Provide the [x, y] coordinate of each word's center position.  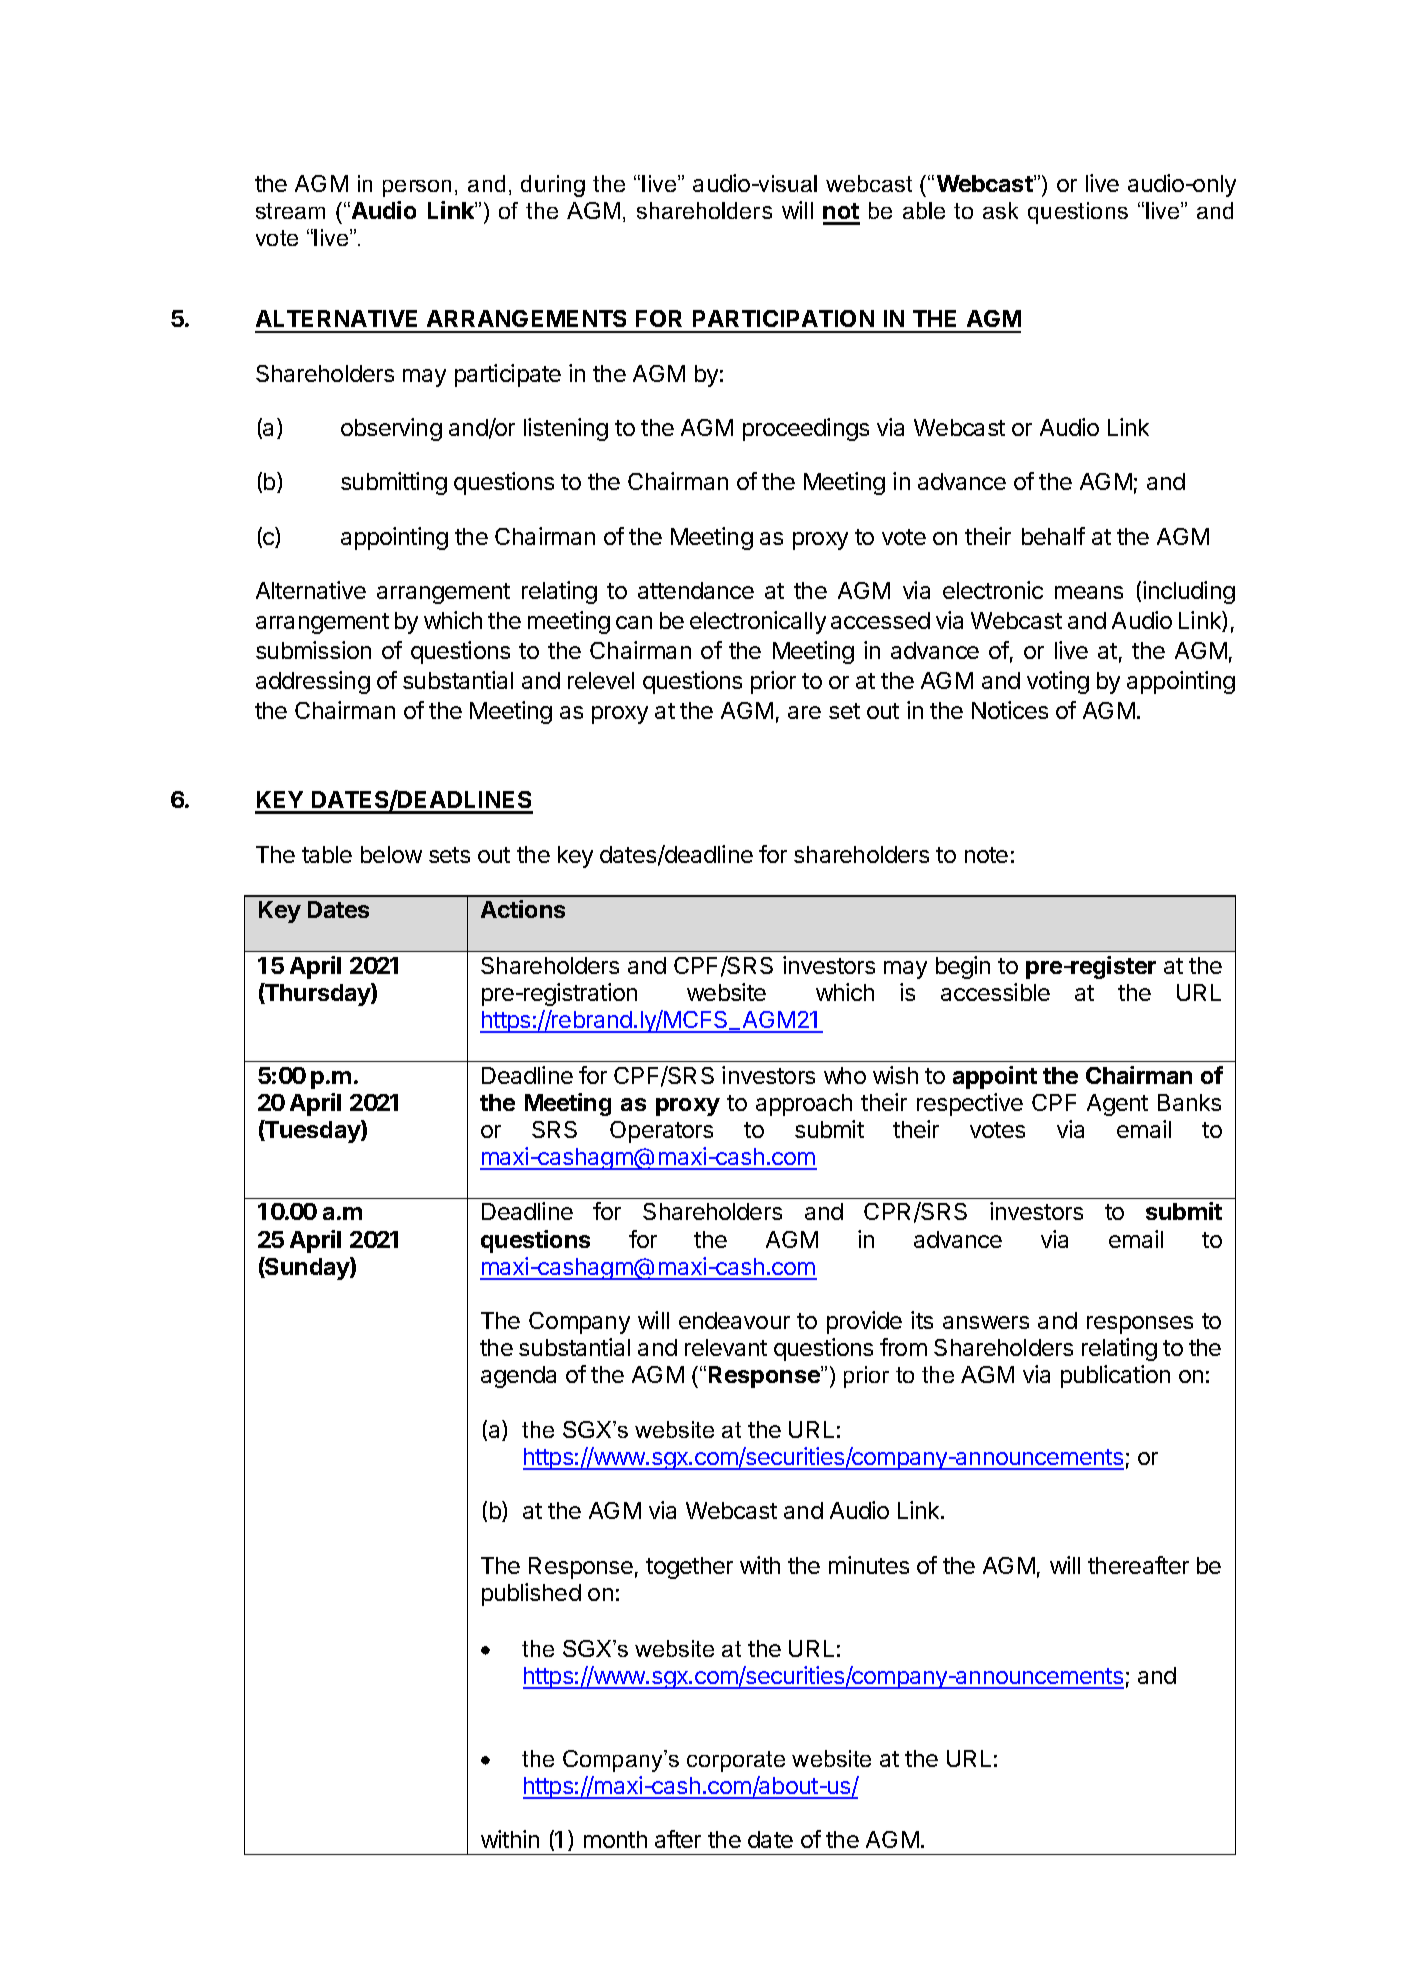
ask [1000, 210]
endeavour [734, 1320]
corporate [736, 1761]
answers [986, 1322]
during [553, 186]
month [615, 1839]
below [391, 854]
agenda [518, 1377]
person [417, 188]
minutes [869, 1565]
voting [1058, 682]
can [634, 622]
